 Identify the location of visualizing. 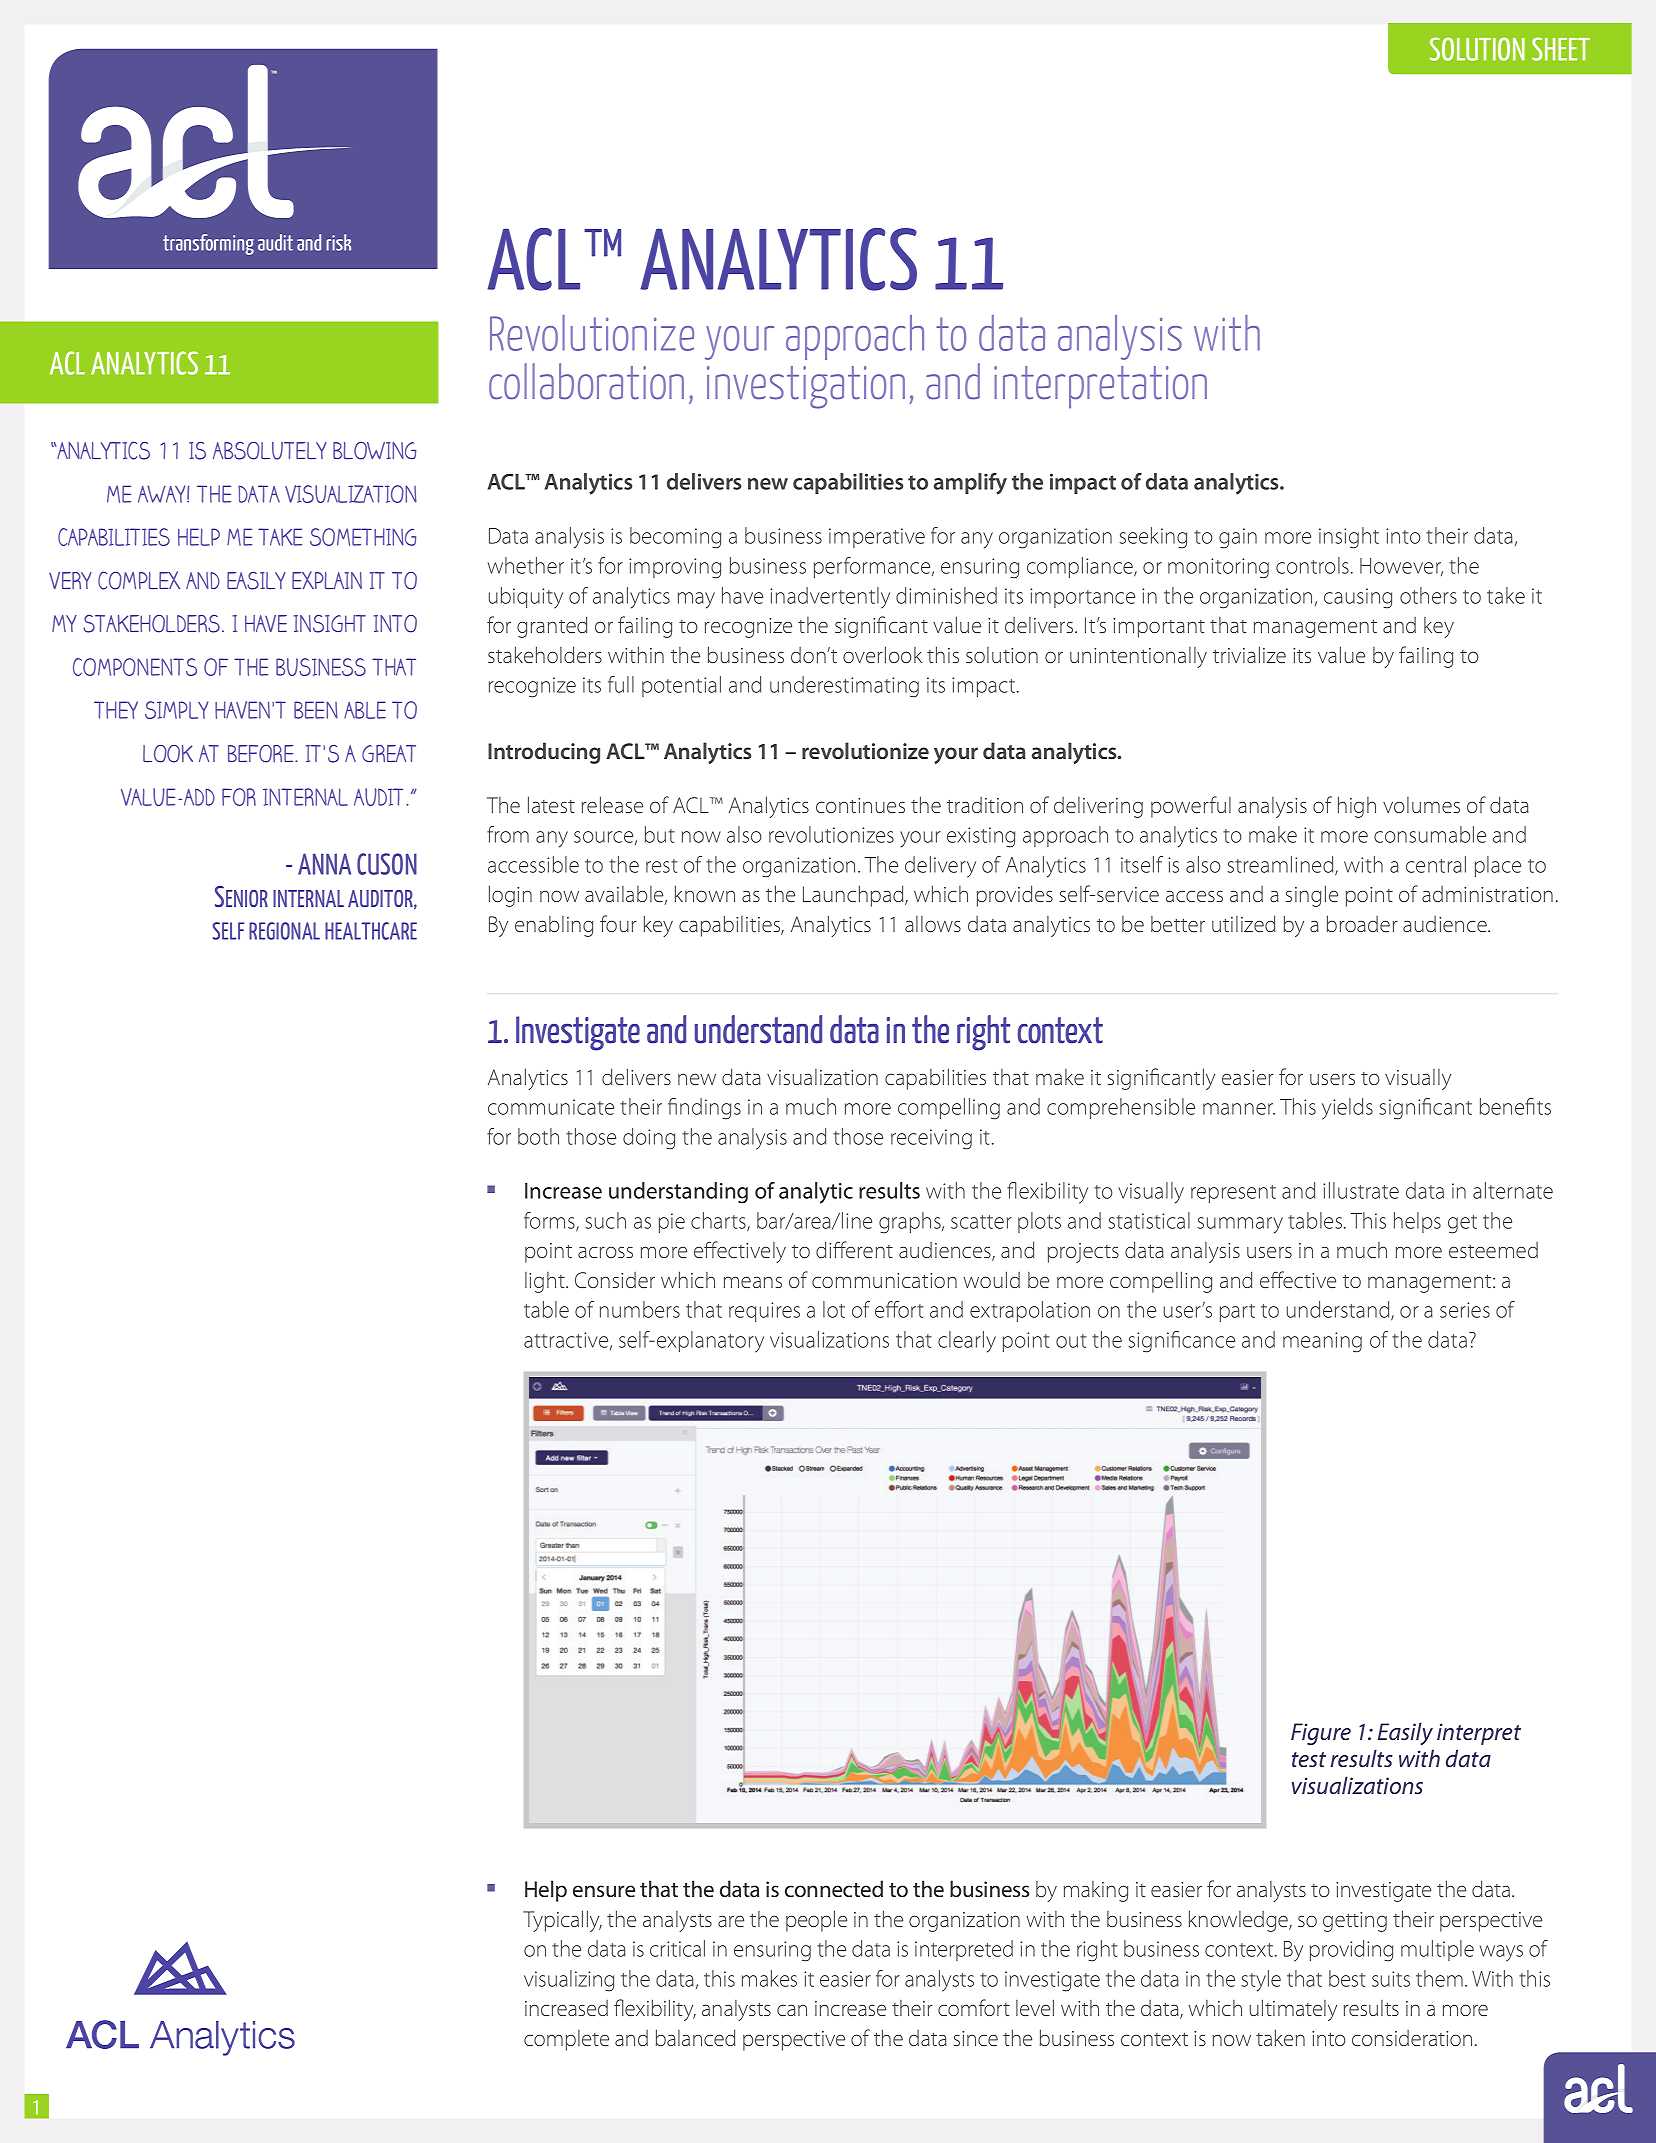
(569, 1981).
